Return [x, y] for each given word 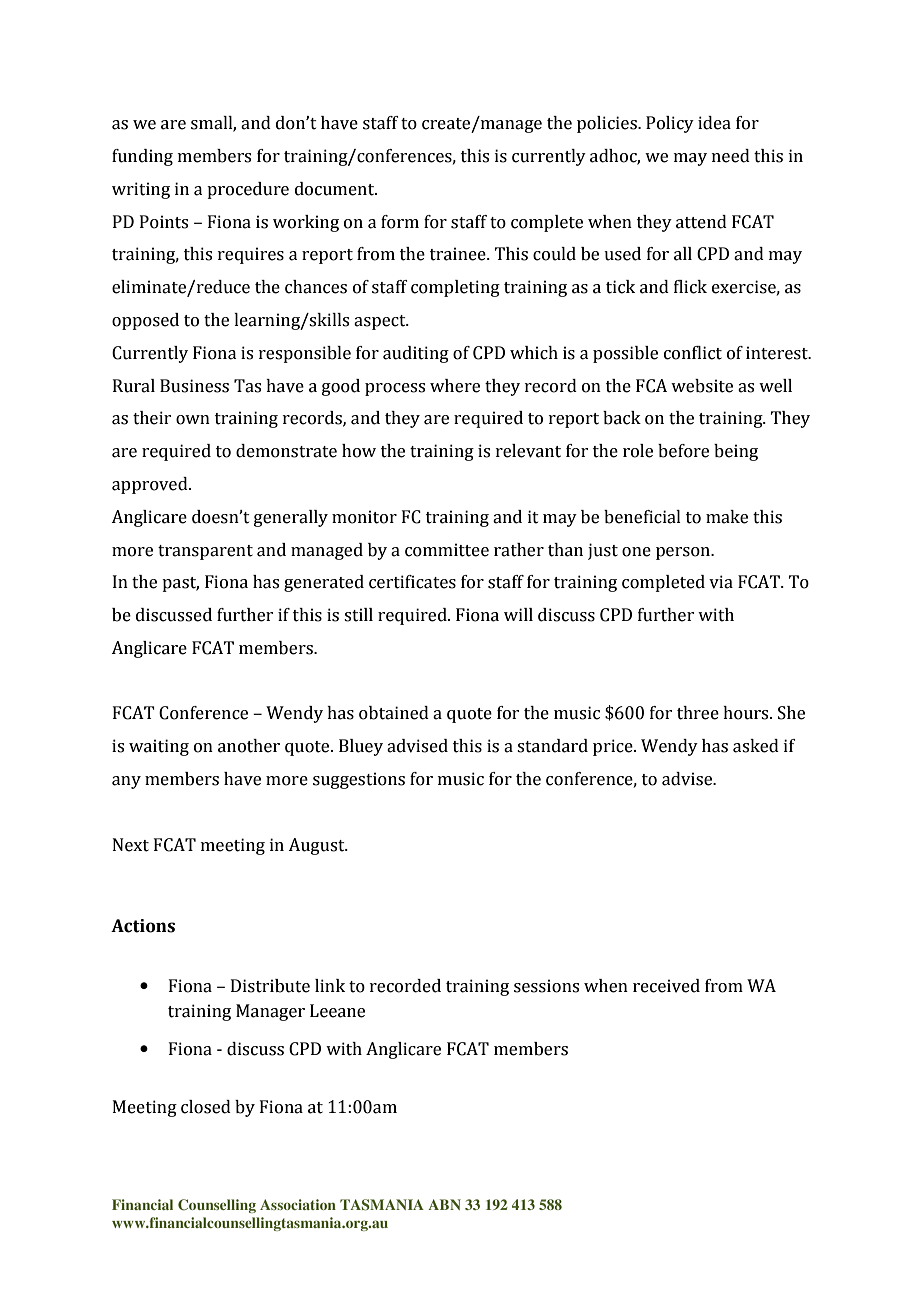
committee [447, 550]
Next [131, 845]
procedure [248, 190]
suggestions [359, 780]
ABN [444, 1204]
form [400, 222]
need [731, 156]
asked [756, 746]
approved [151, 485]
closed [206, 1107]
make [727, 517]
